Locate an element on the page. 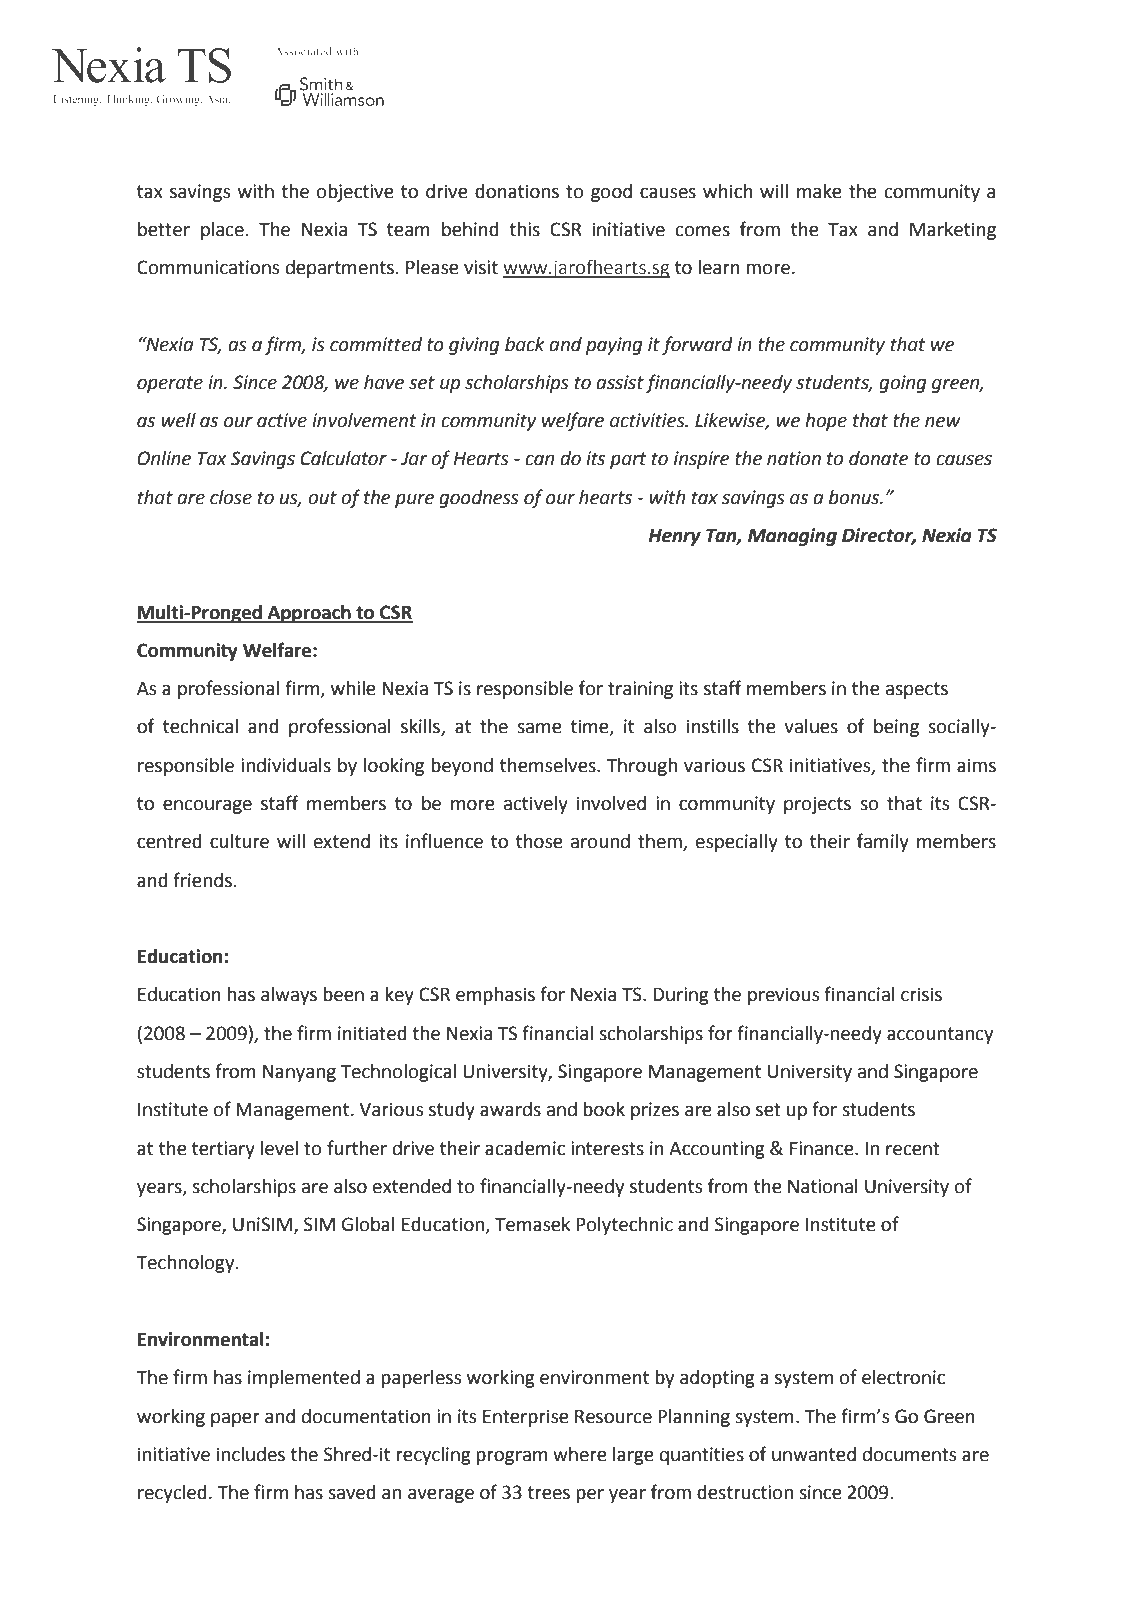  accountancy is located at coordinates (940, 1035).
